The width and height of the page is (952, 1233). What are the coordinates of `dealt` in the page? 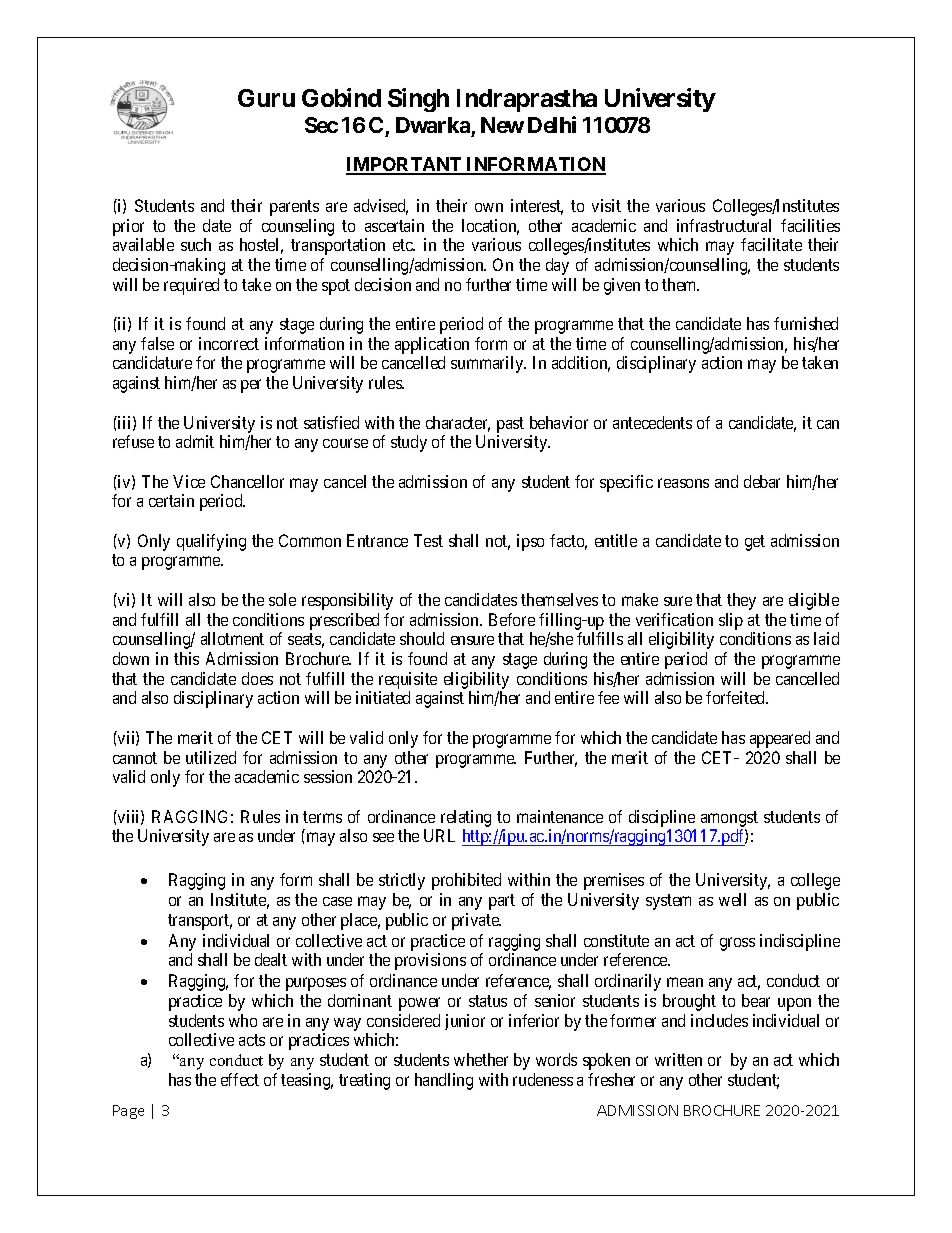 It's located at (271, 959).
